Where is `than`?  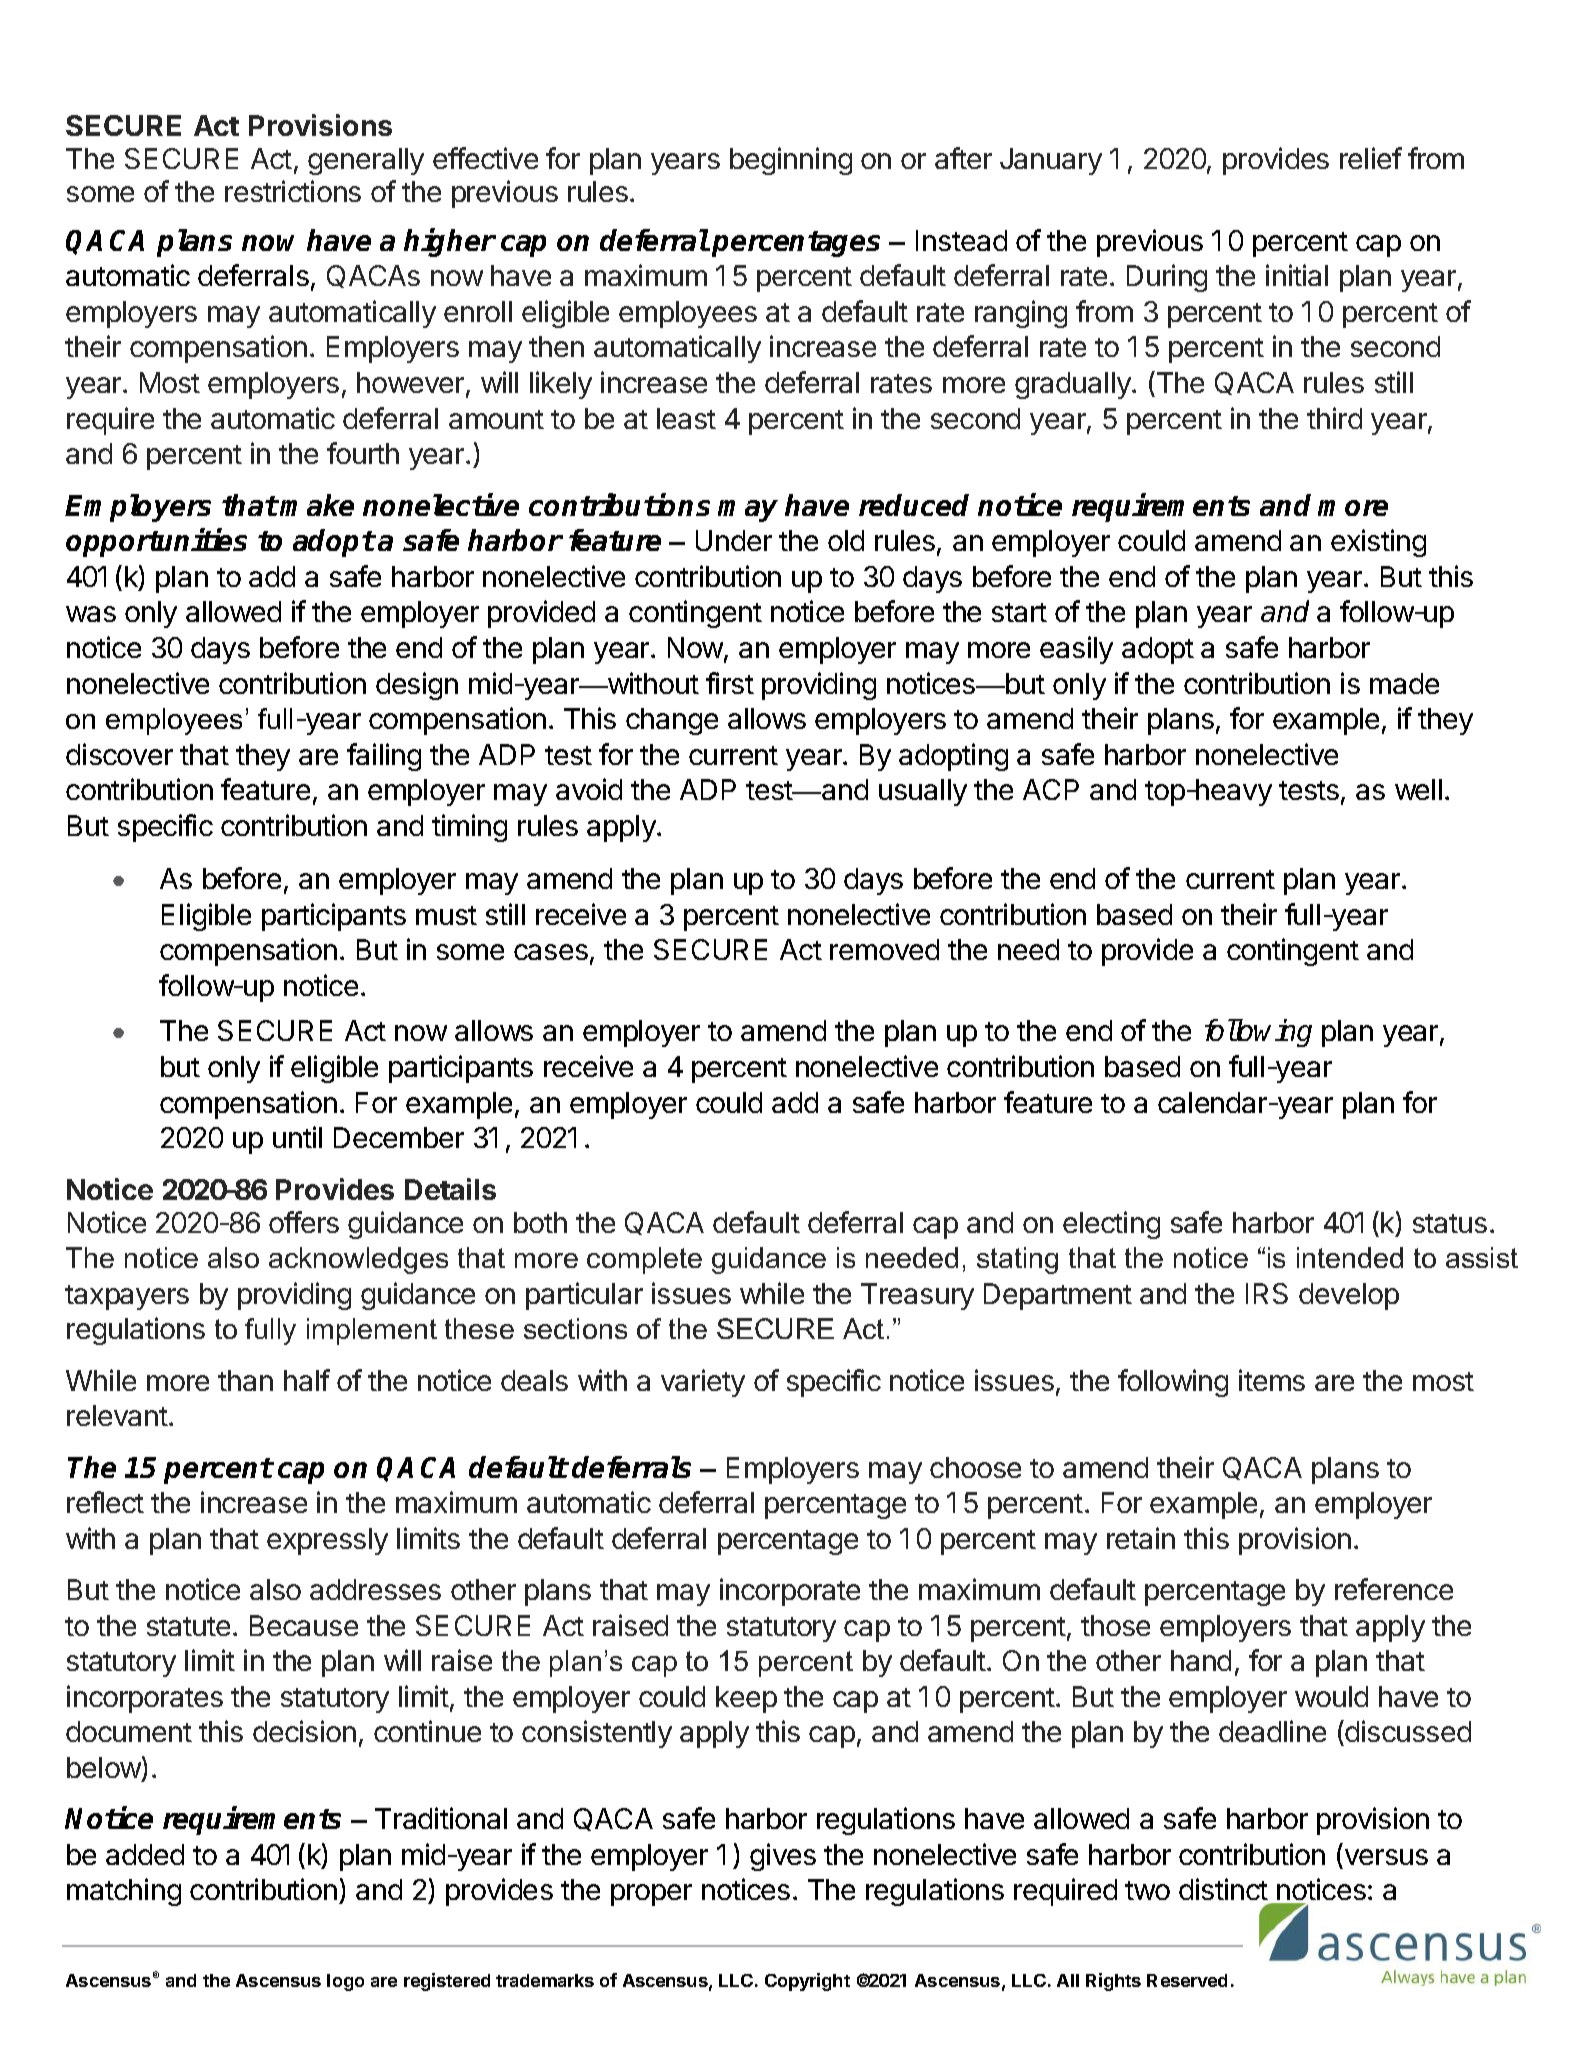 than is located at coordinates (245, 1380).
